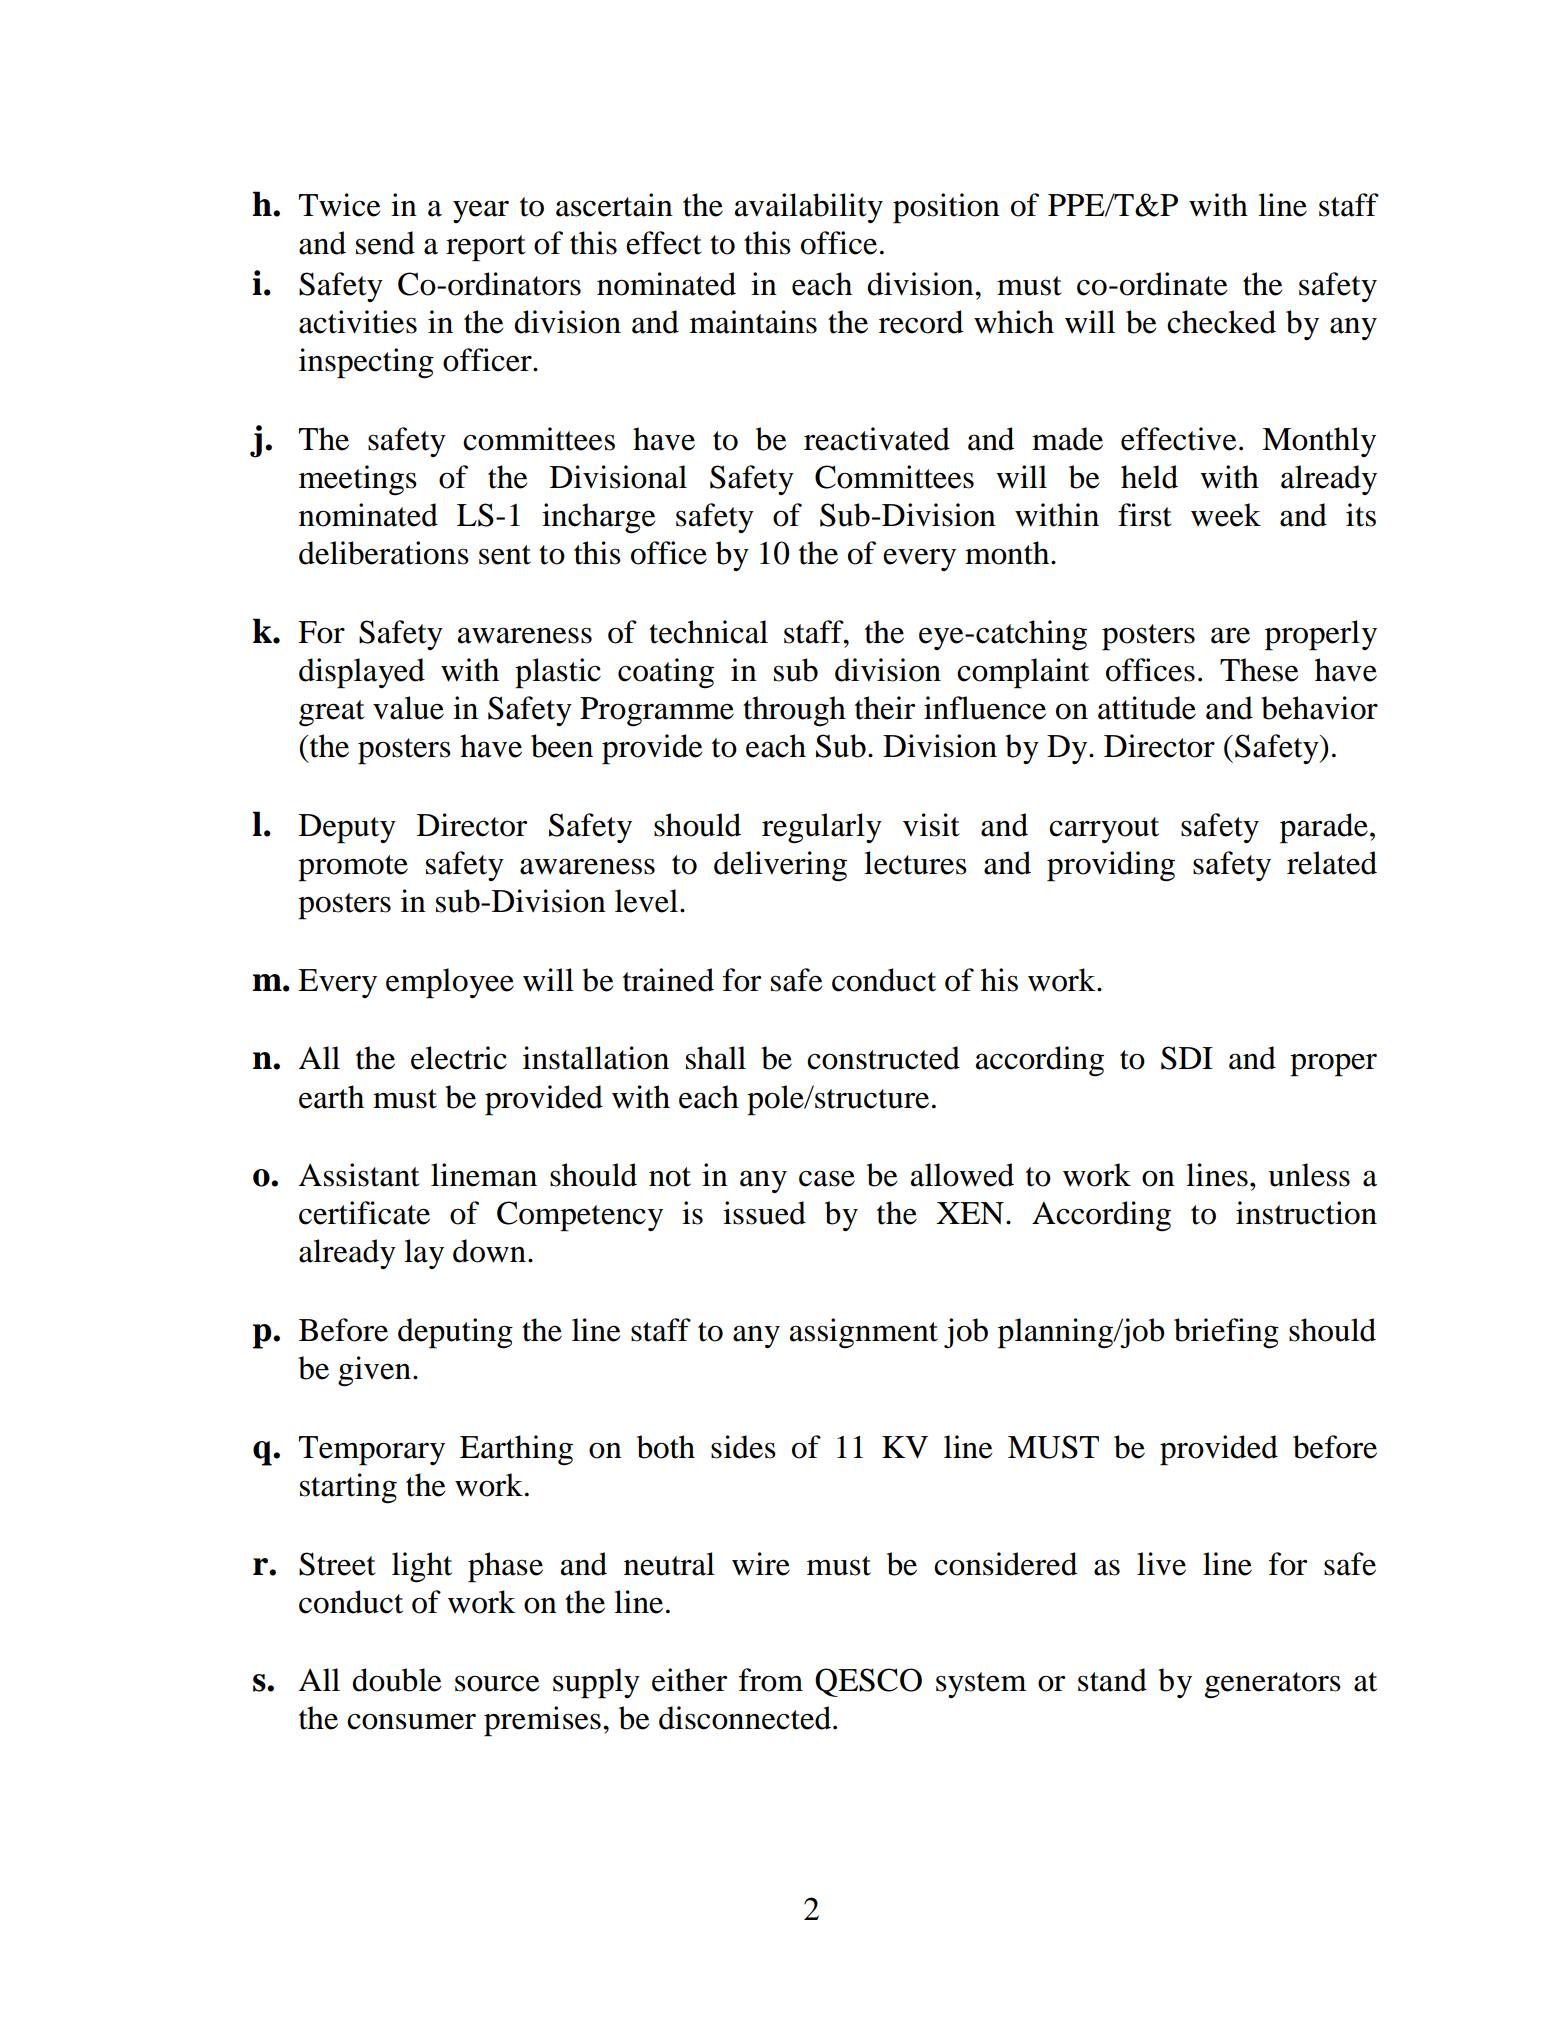 The image size is (1561, 2020). Describe the element at coordinates (486, 248) in the screenshot. I see `report` at that location.
